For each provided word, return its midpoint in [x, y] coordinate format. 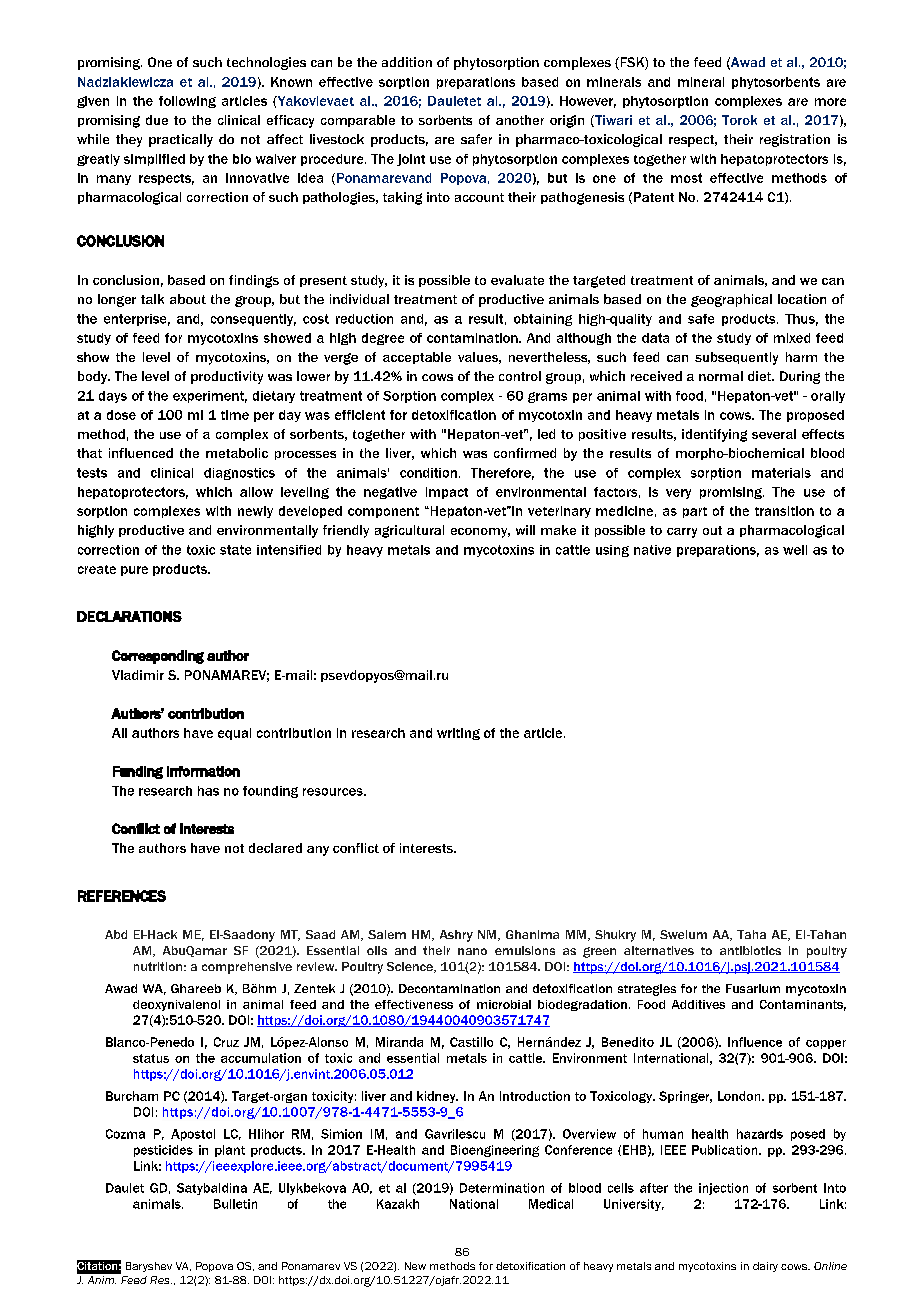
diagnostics [239, 474]
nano [472, 951]
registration [795, 140]
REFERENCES [122, 896]
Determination [502, 1188]
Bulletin [235, 1204]
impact [447, 493]
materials [781, 473]
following [187, 102]
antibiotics [750, 950]
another [520, 120]
